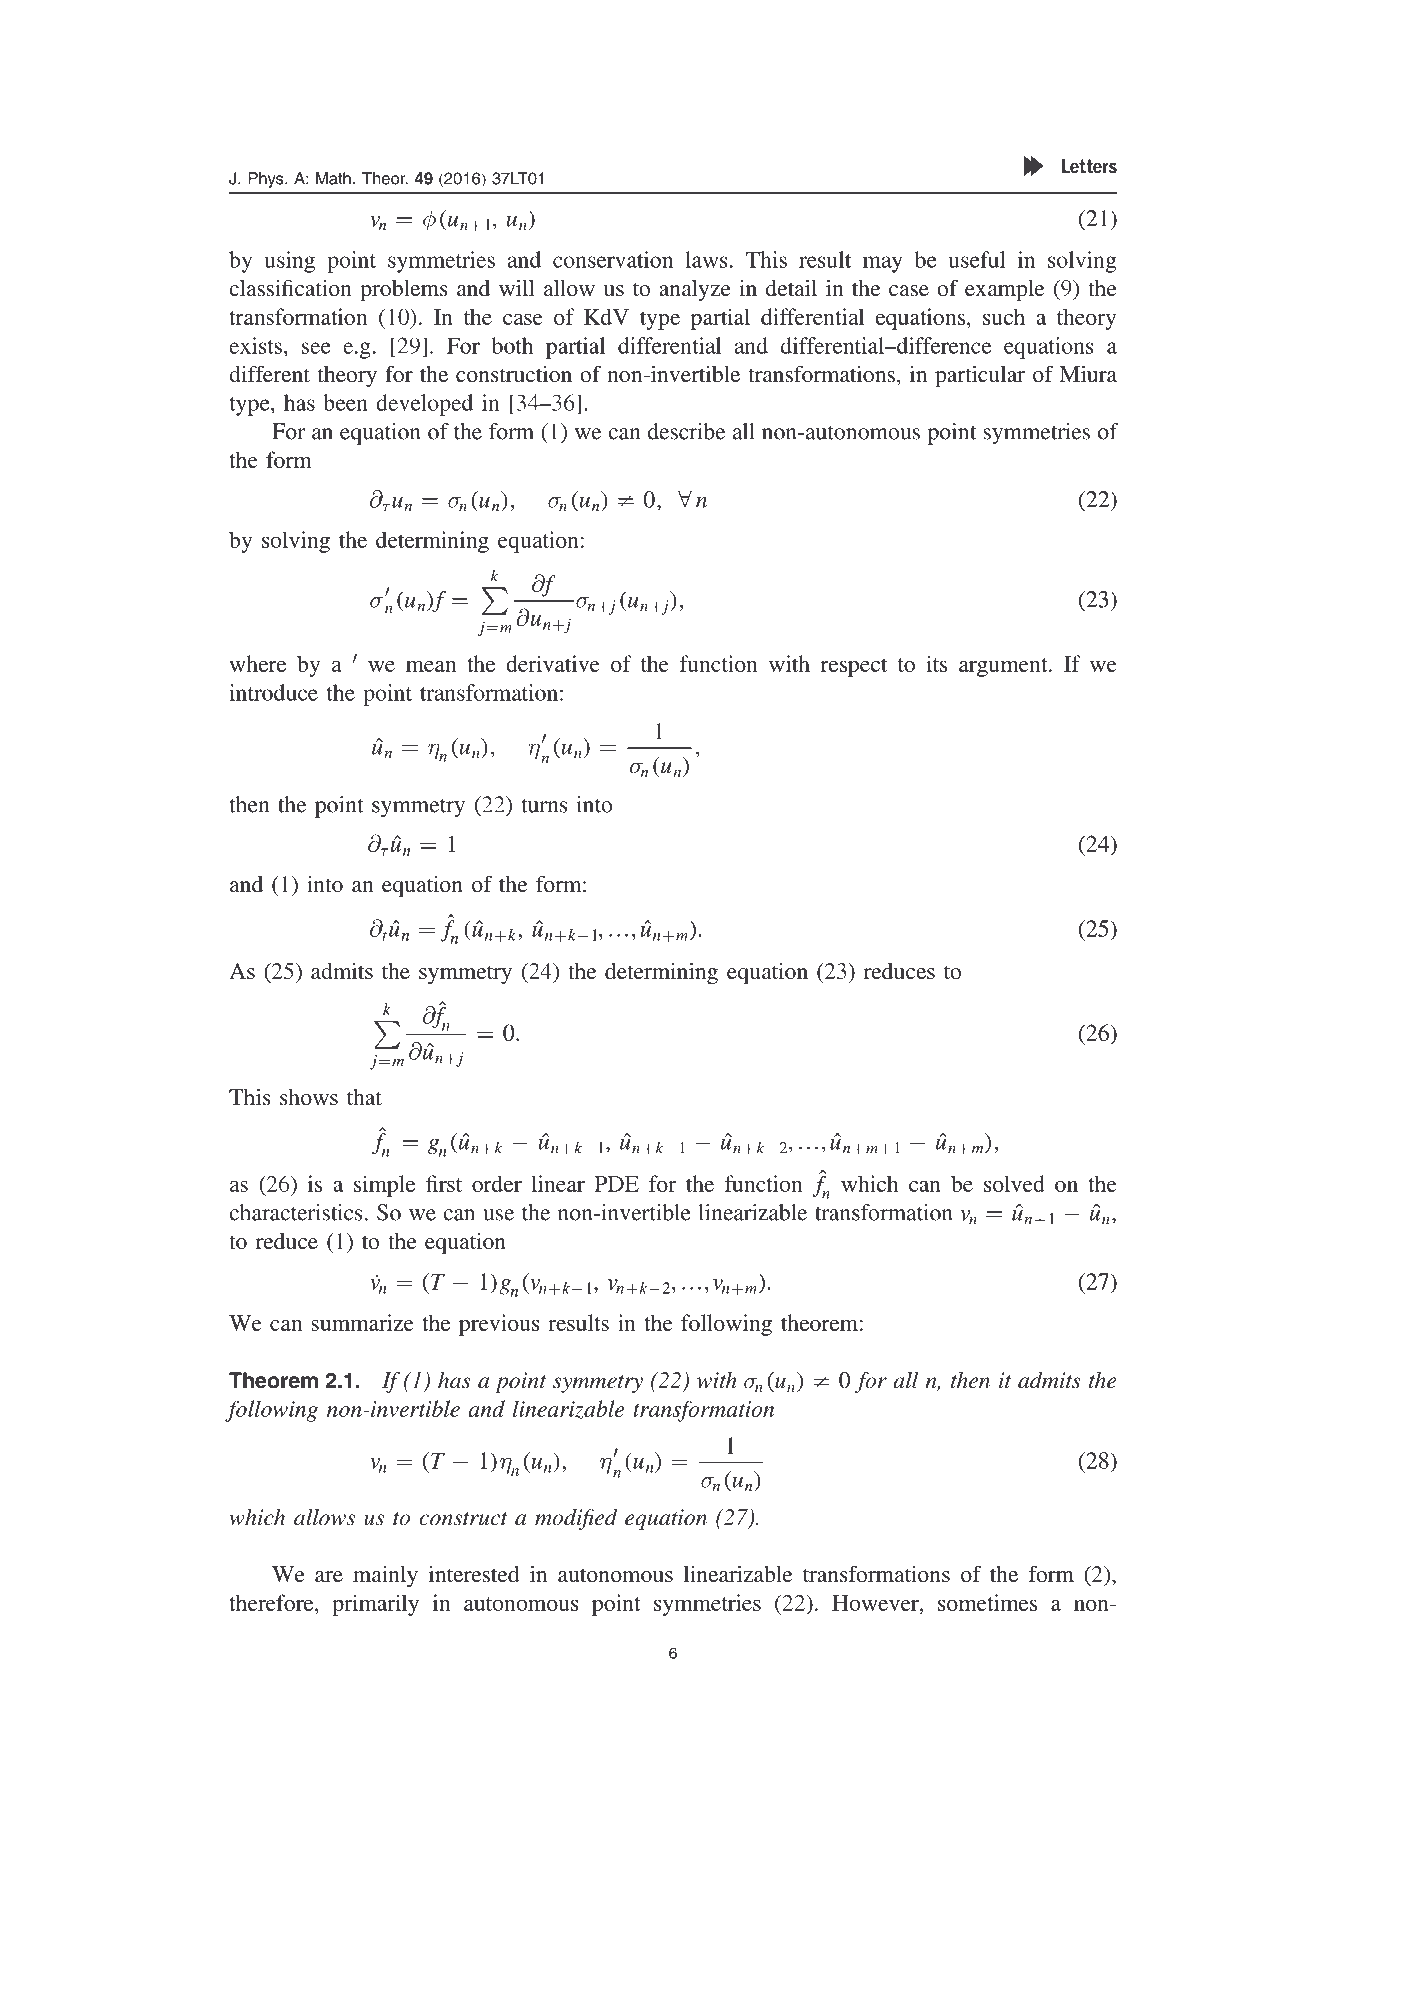  Describe the element at coordinates (854, 667) in the document. I see `respect` at that location.
